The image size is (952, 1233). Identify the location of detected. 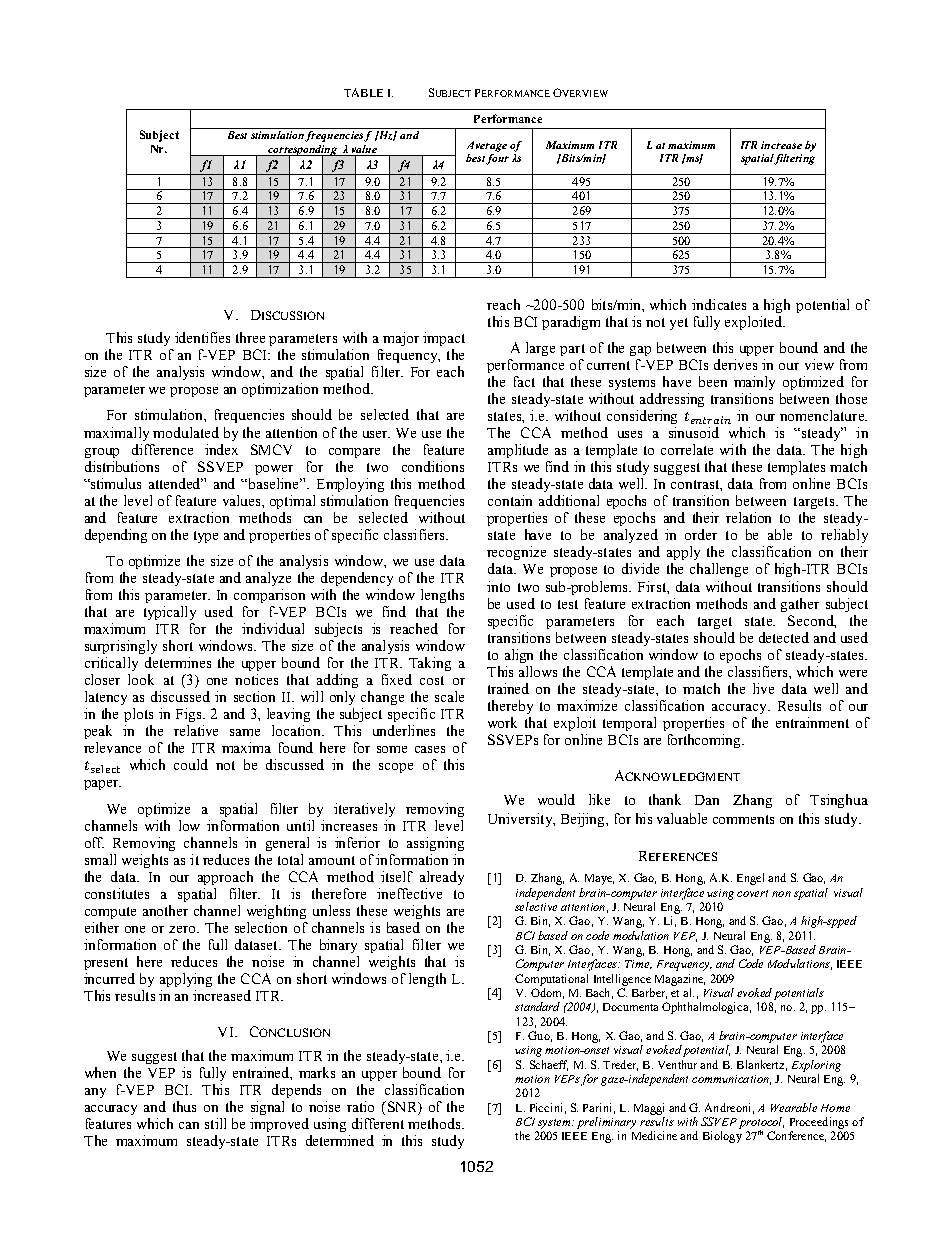
(784, 637).
